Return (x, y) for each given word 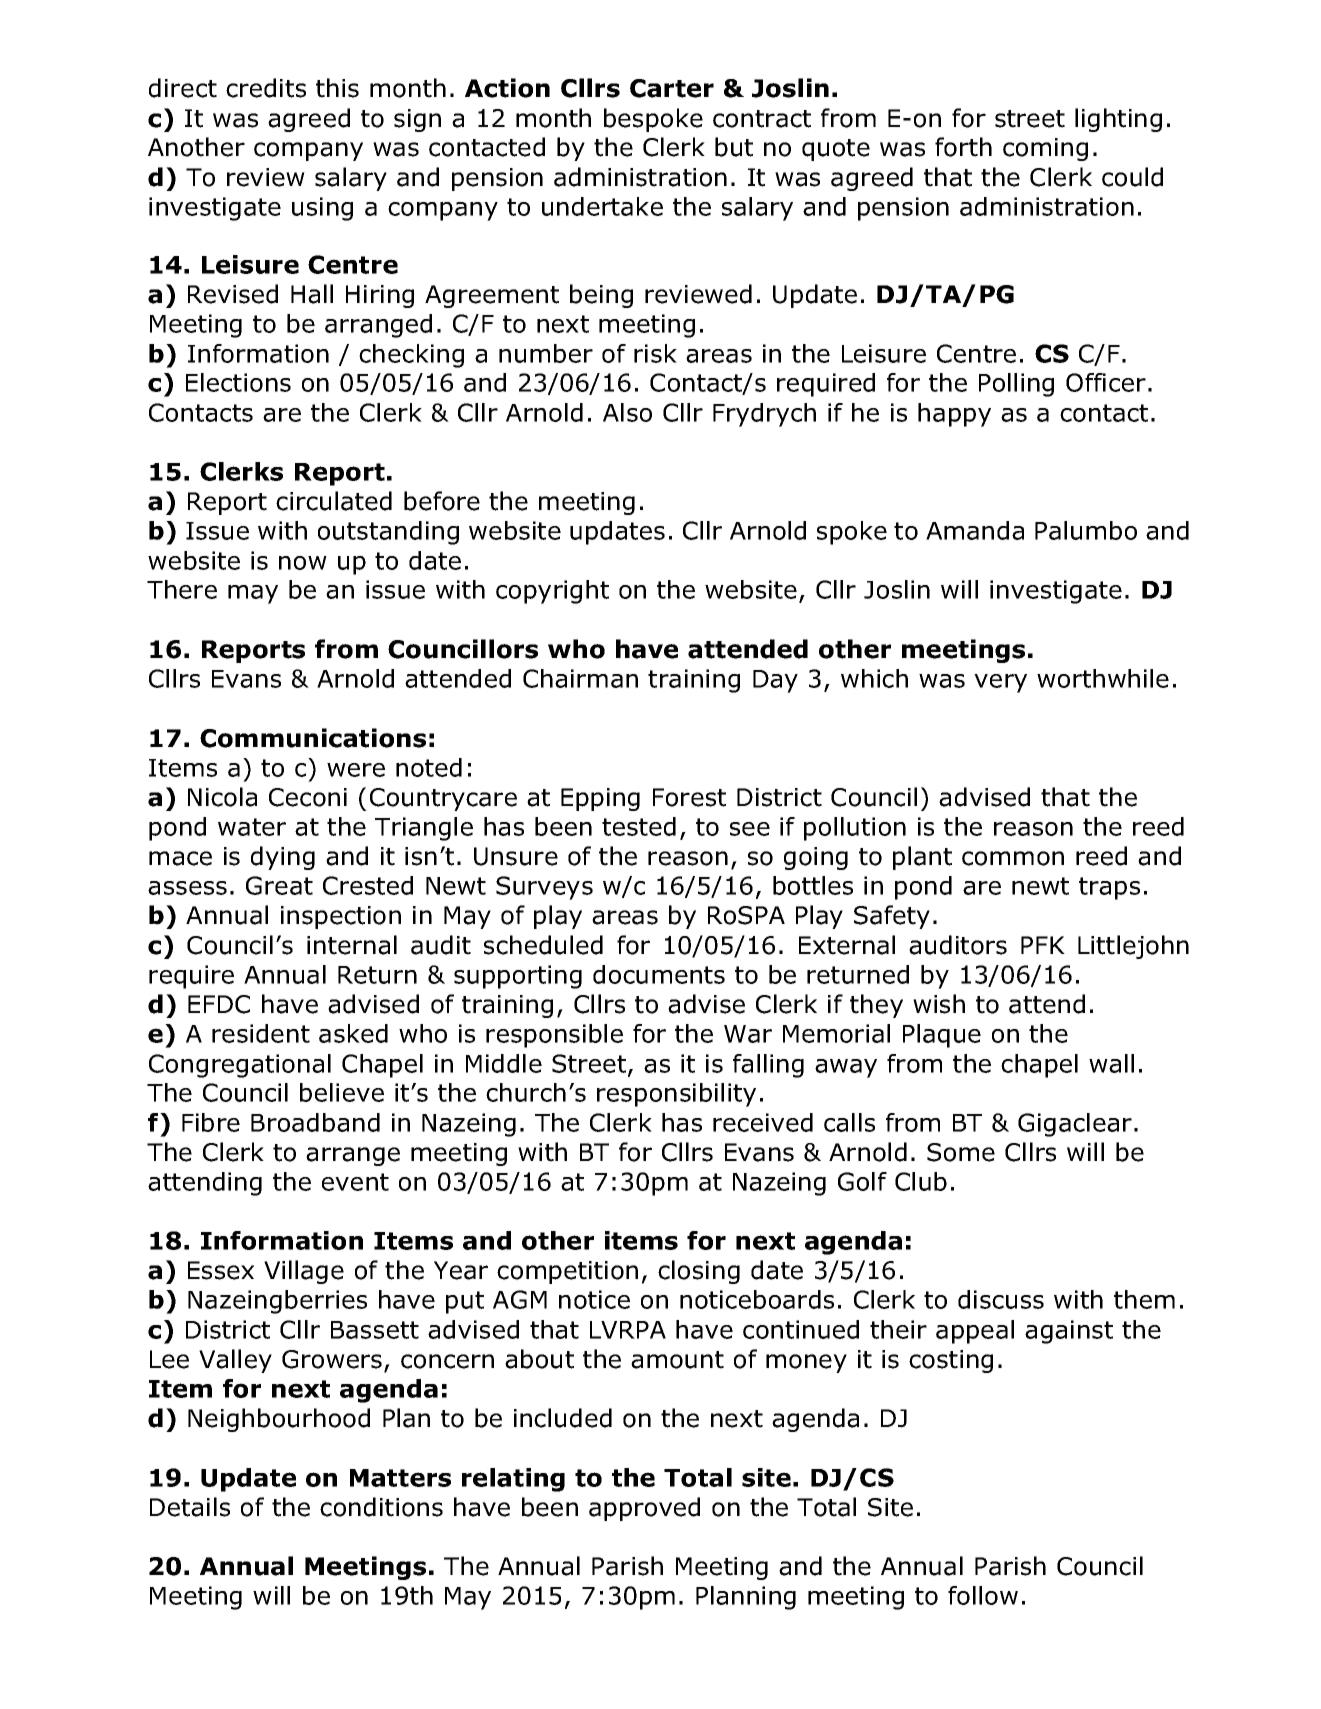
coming (1045, 149)
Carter (672, 88)
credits (266, 88)
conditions (381, 1507)
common (1013, 858)
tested (639, 826)
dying (283, 858)
